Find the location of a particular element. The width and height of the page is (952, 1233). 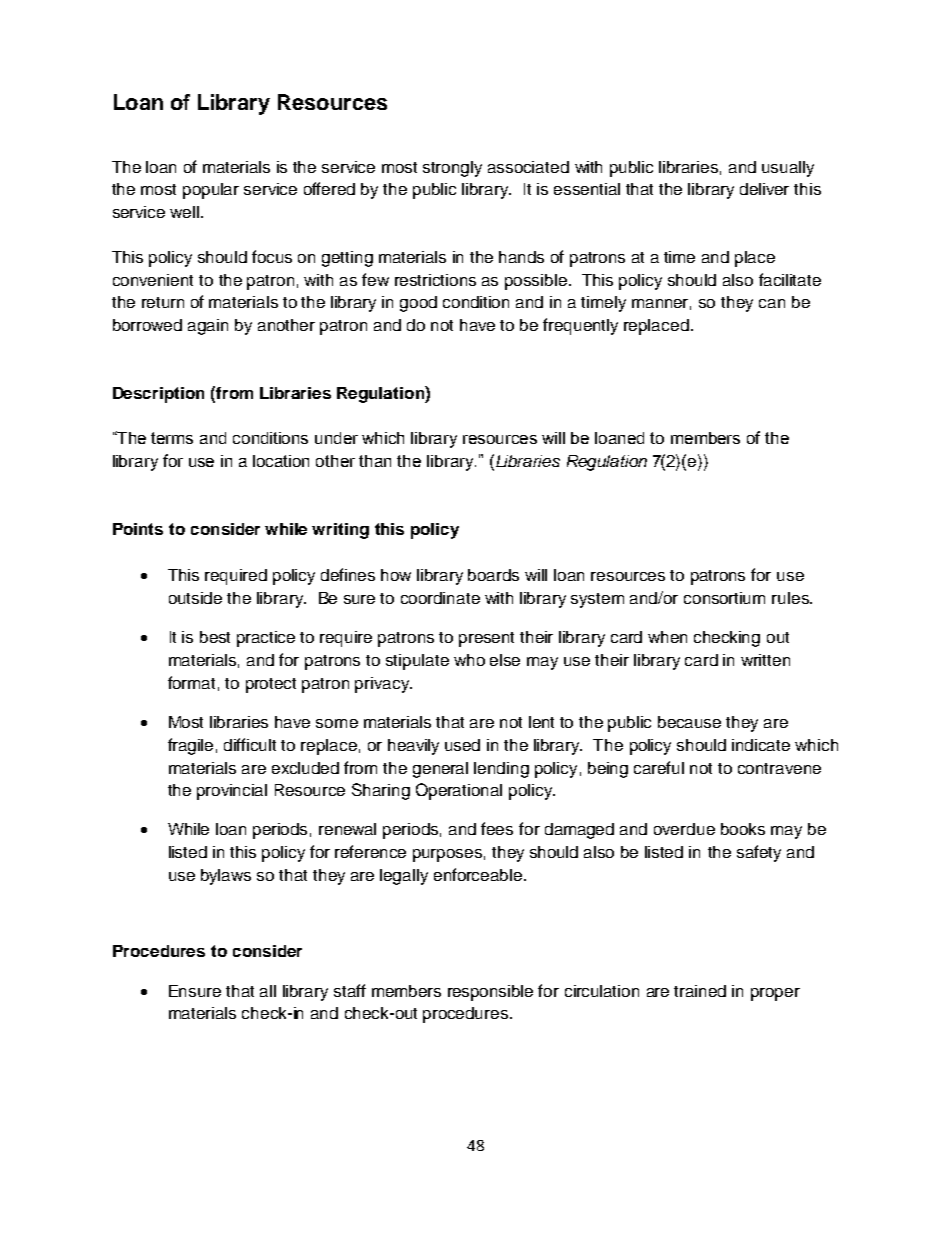

because is located at coordinates (689, 722).
